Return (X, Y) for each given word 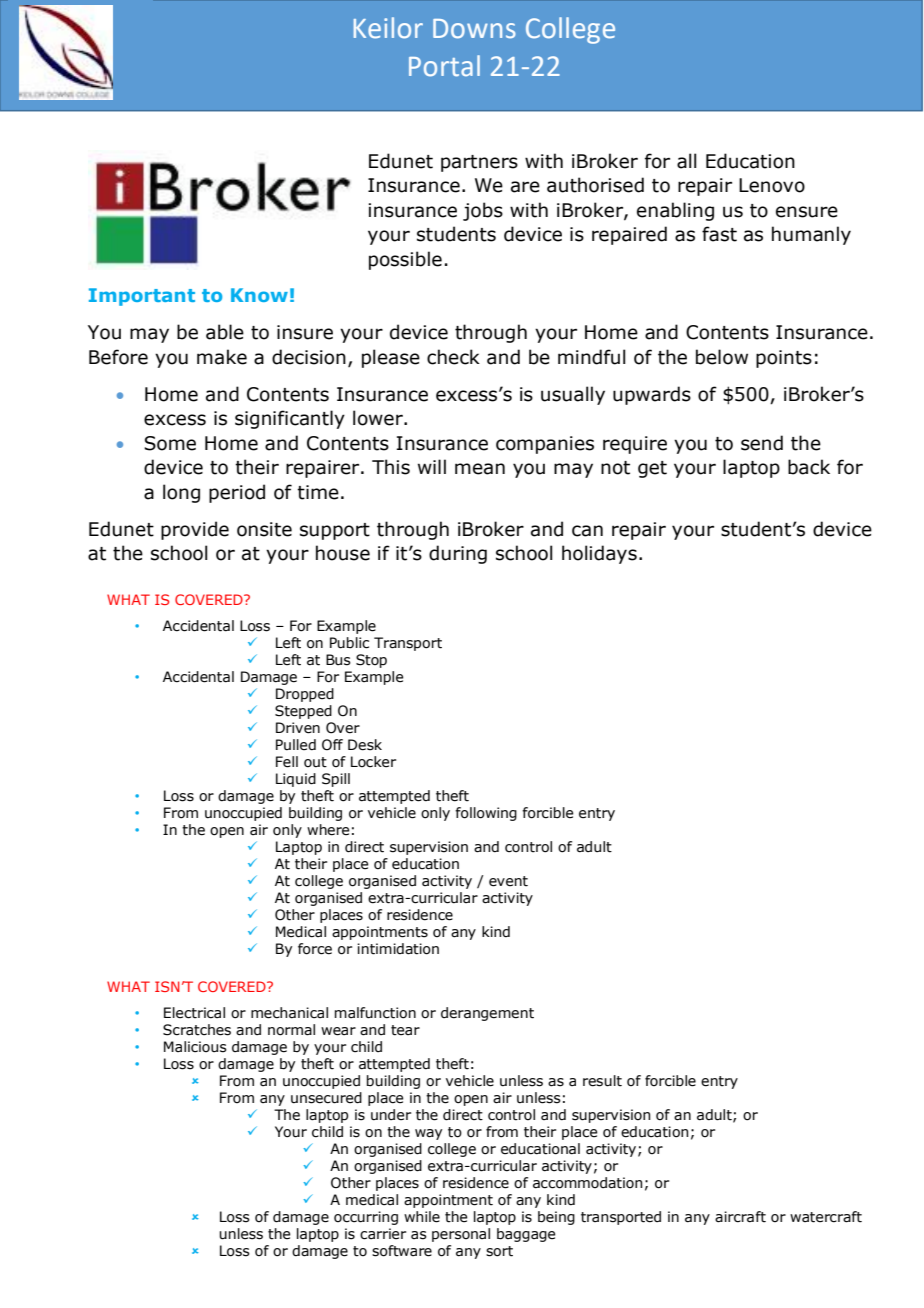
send (762, 443)
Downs (474, 29)
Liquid (296, 780)
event (508, 881)
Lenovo (772, 185)
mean (480, 469)
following (486, 814)
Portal (444, 66)
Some (170, 443)
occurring (366, 1218)
